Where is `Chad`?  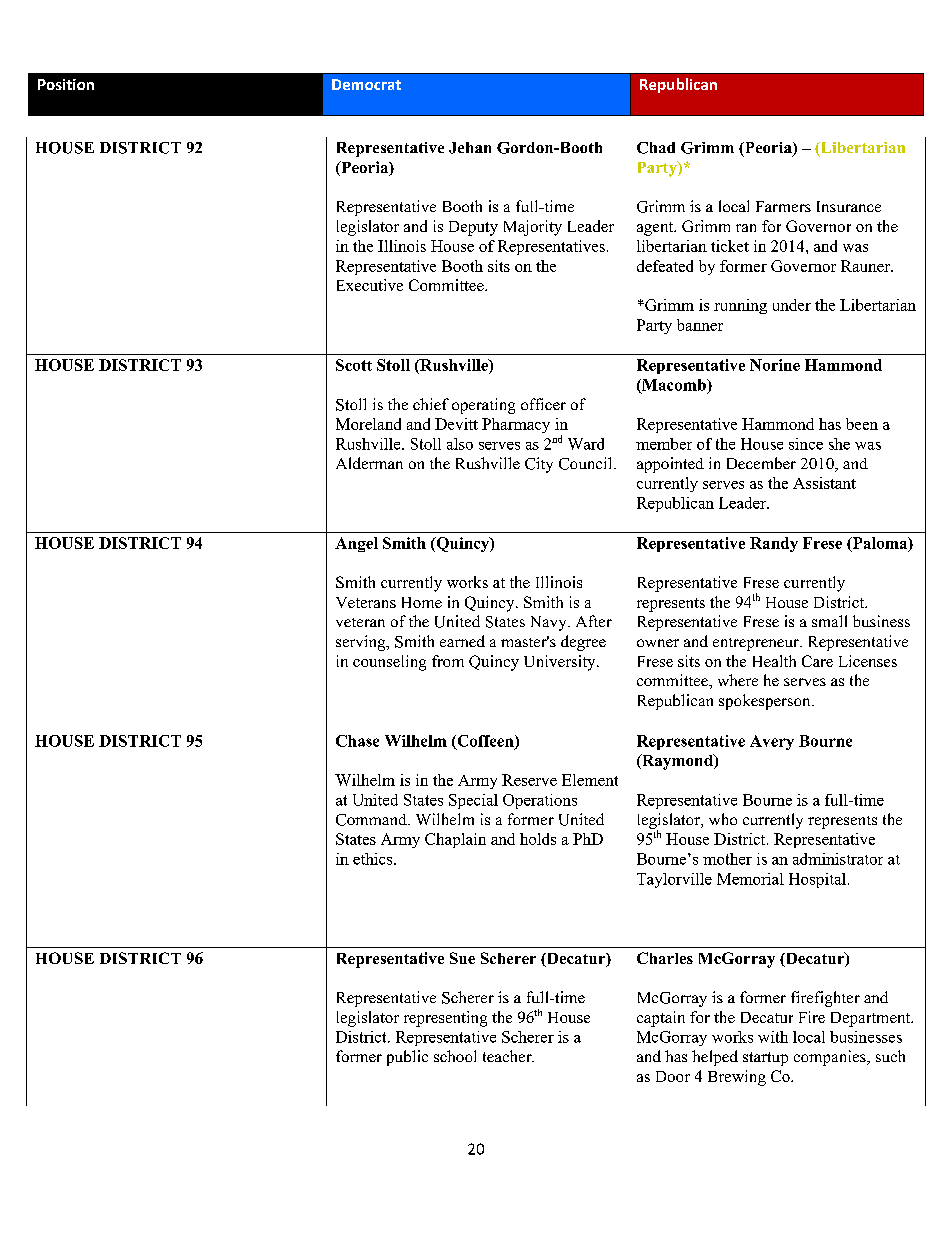
Chad is located at coordinates (656, 148).
